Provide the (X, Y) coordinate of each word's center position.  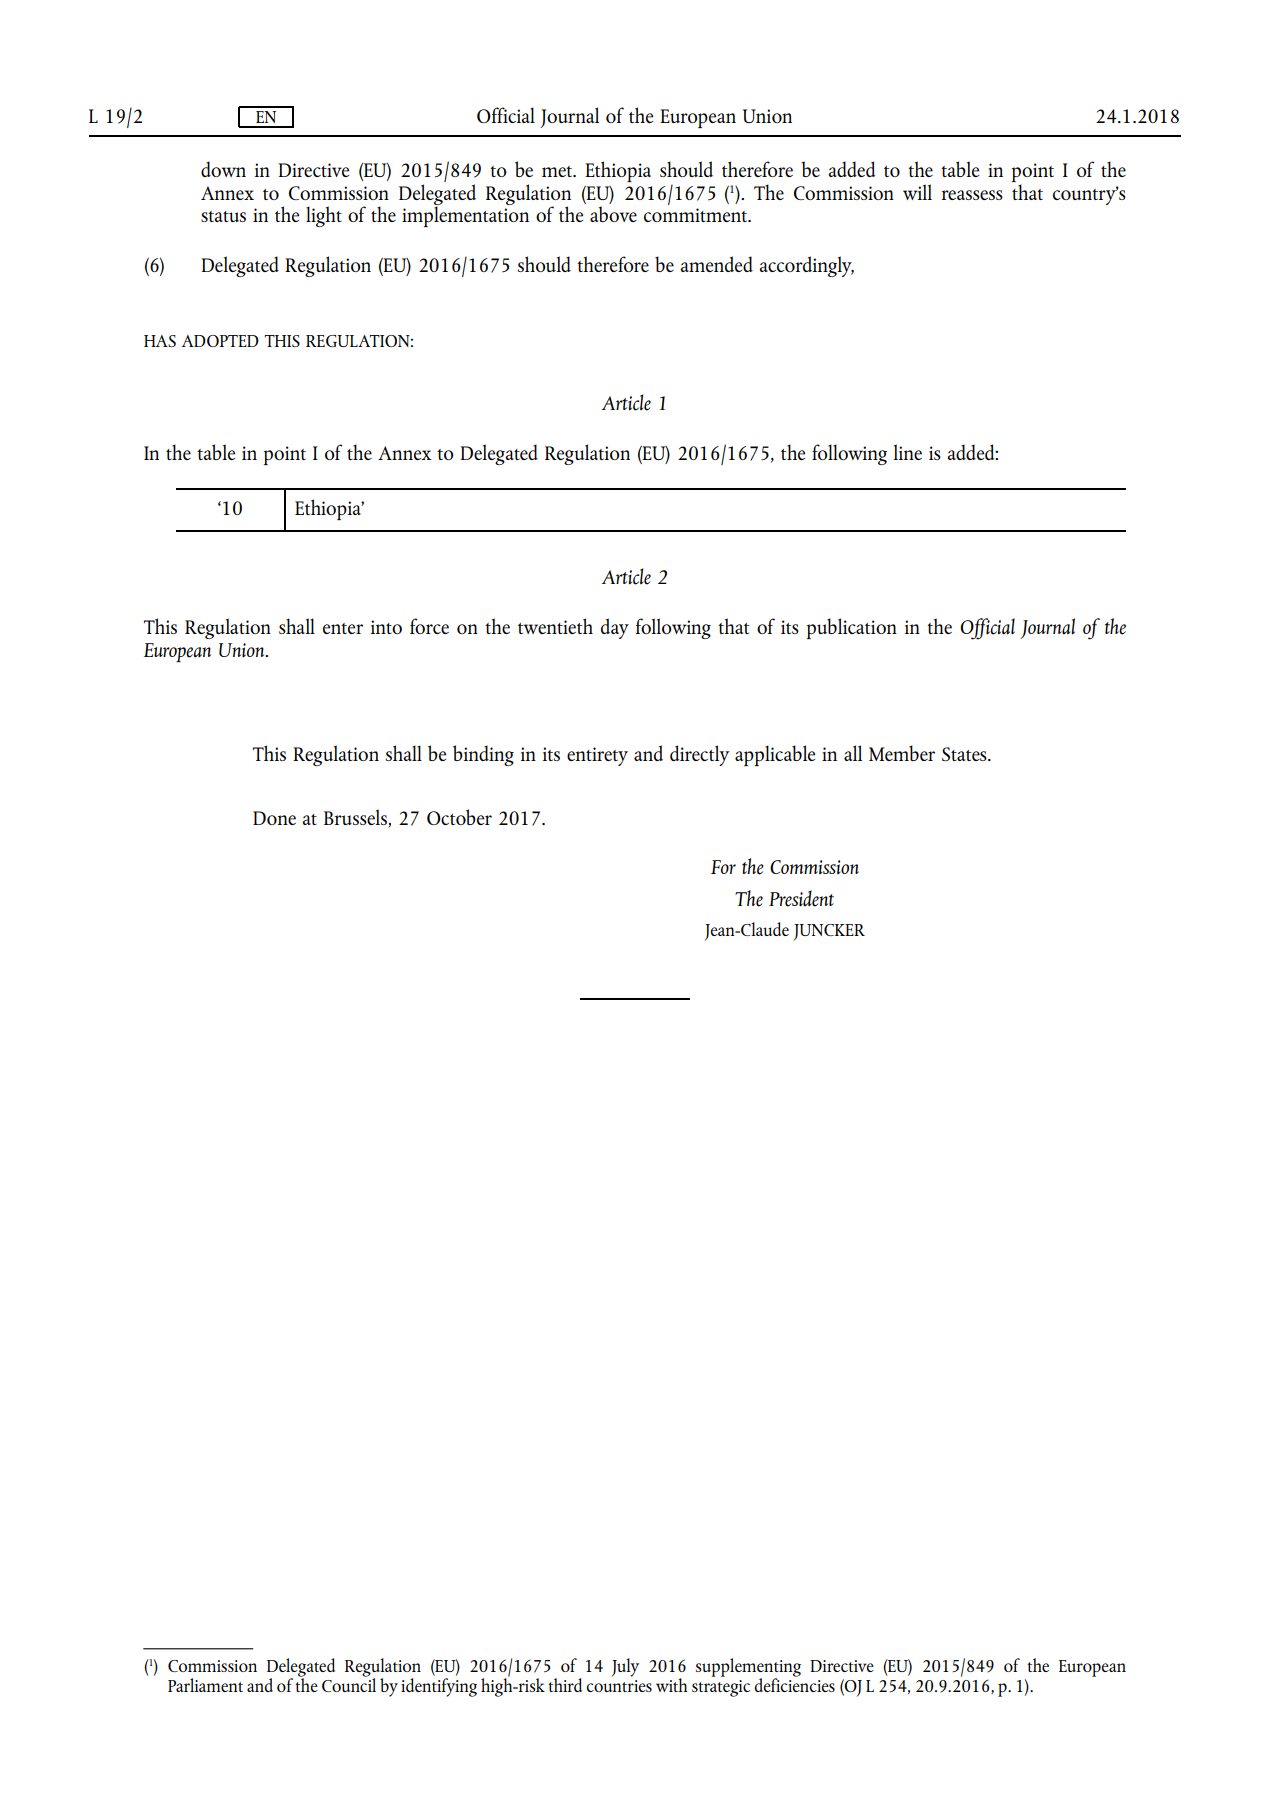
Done (274, 818)
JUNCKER (829, 932)
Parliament (205, 1685)
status (223, 216)
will (917, 192)
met (558, 171)
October (459, 817)
